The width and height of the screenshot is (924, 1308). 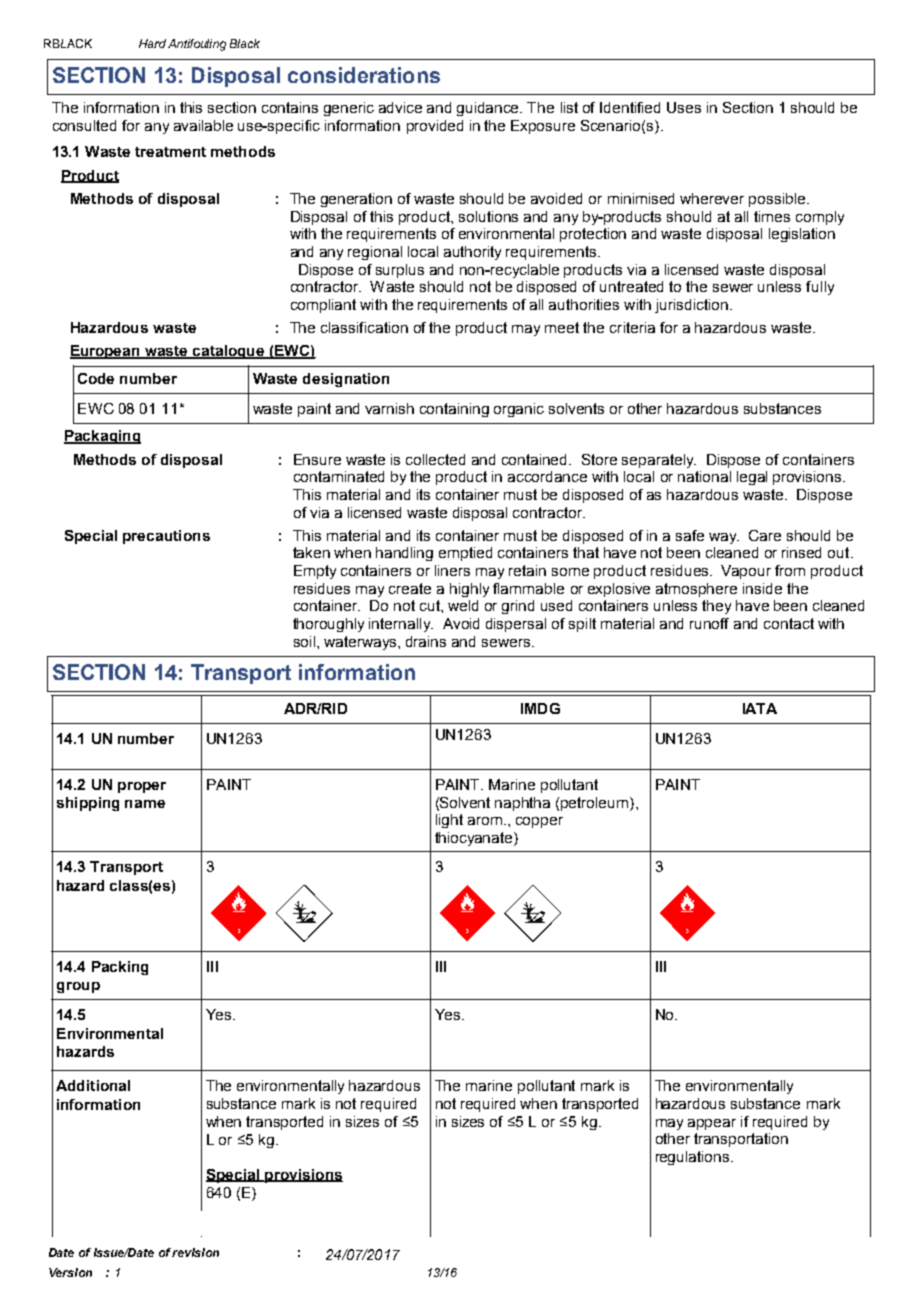 What do you see at coordinates (475, 839) in the screenshot?
I see `thiocyanate` at bounding box center [475, 839].
